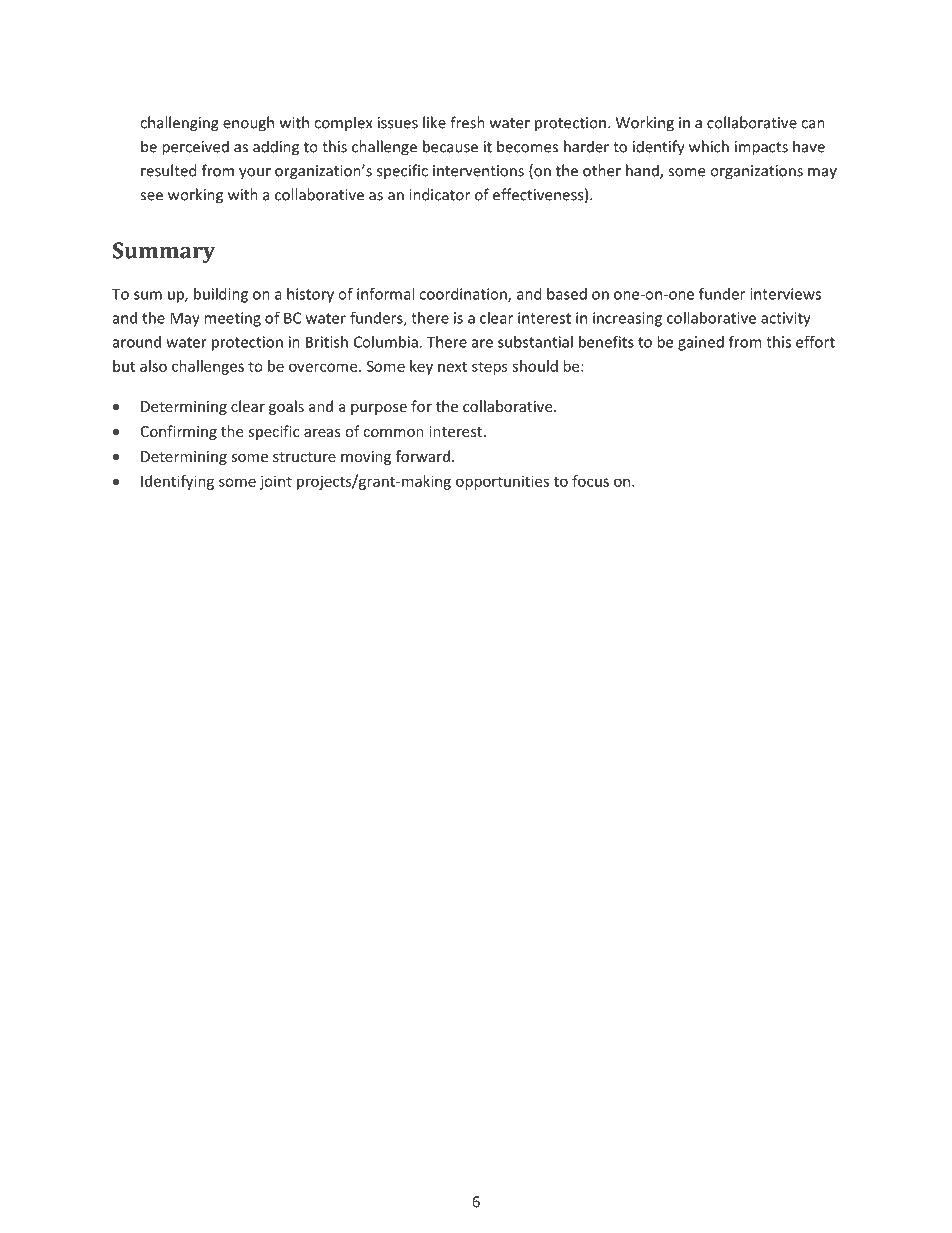 This page has height=1233, width=952. Describe the element at coordinates (490, 368) in the page. I see `steps` at that location.
